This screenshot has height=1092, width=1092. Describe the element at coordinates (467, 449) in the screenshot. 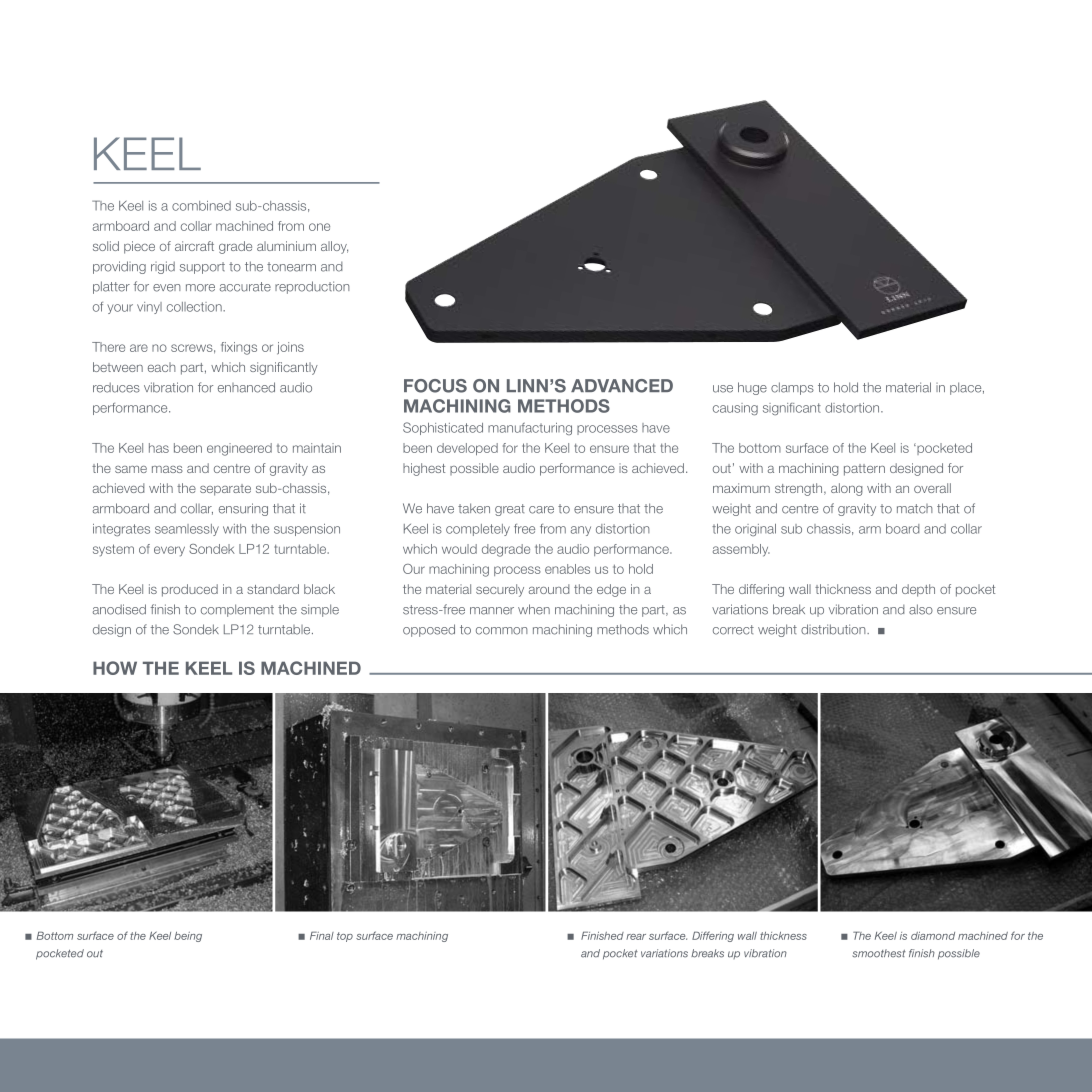

I see `developed` at that location.
